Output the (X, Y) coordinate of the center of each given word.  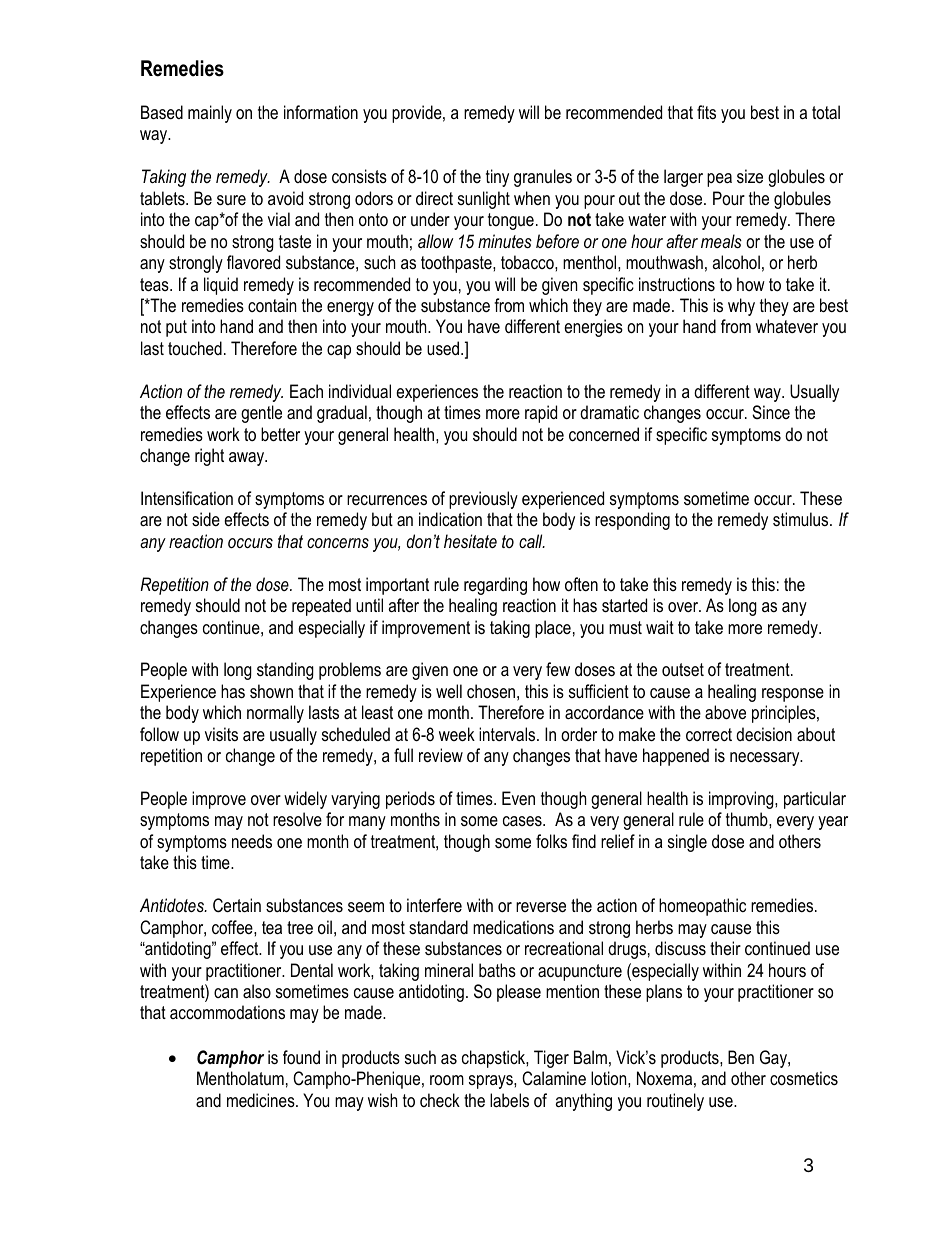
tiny (497, 178)
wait (660, 627)
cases (523, 821)
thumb (748, 819)
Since (771, 412)
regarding (495, 586)
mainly (210, 114)
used (443, 348)
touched (195, 348)
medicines (262, 1100)
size (750, 176)
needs (252, 841)
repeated (321, 607)
